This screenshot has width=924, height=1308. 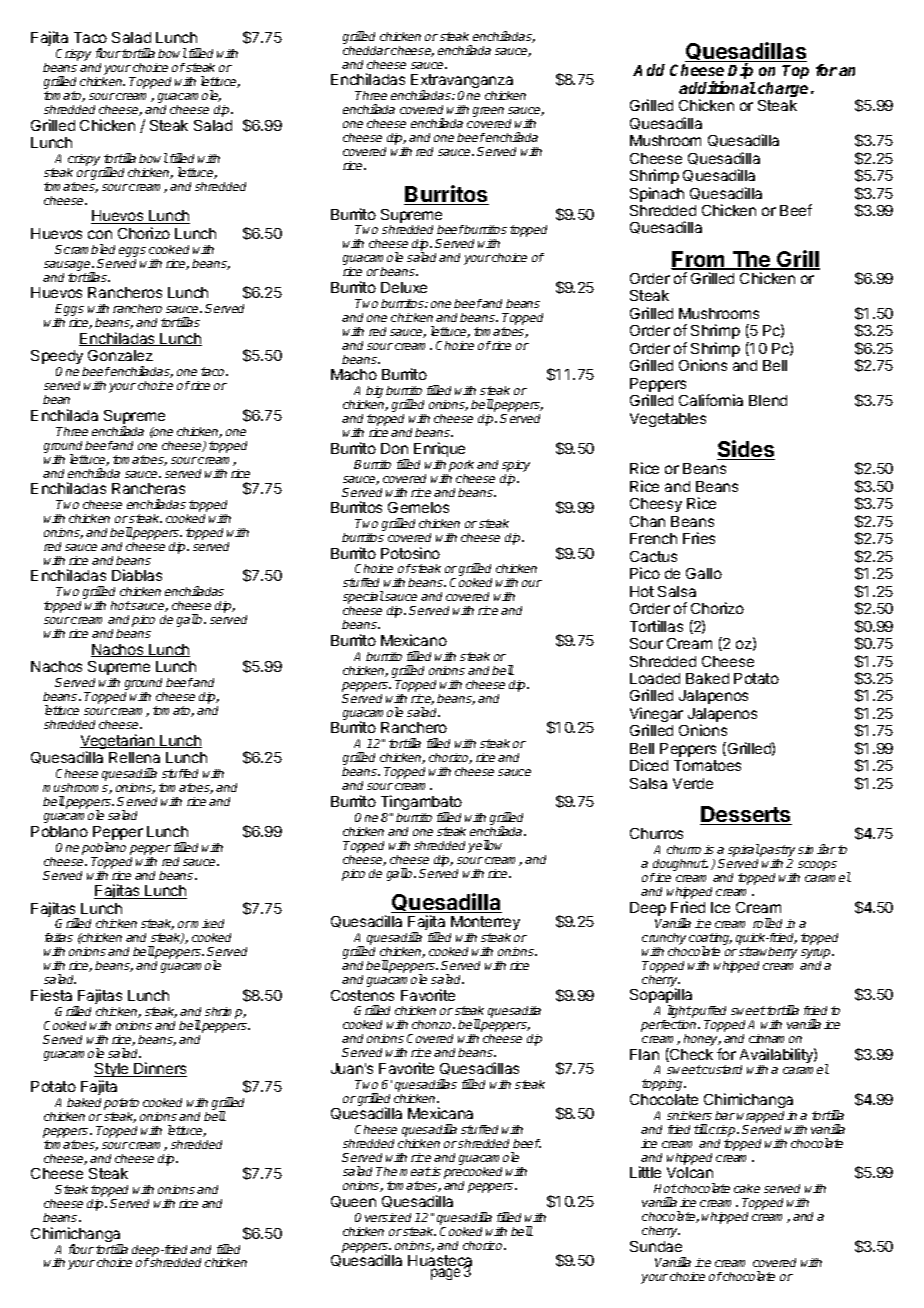 What do you see at coordinates (746, 450) in the screenshot?
I see `Sides` at bounding box center [746, 450].
